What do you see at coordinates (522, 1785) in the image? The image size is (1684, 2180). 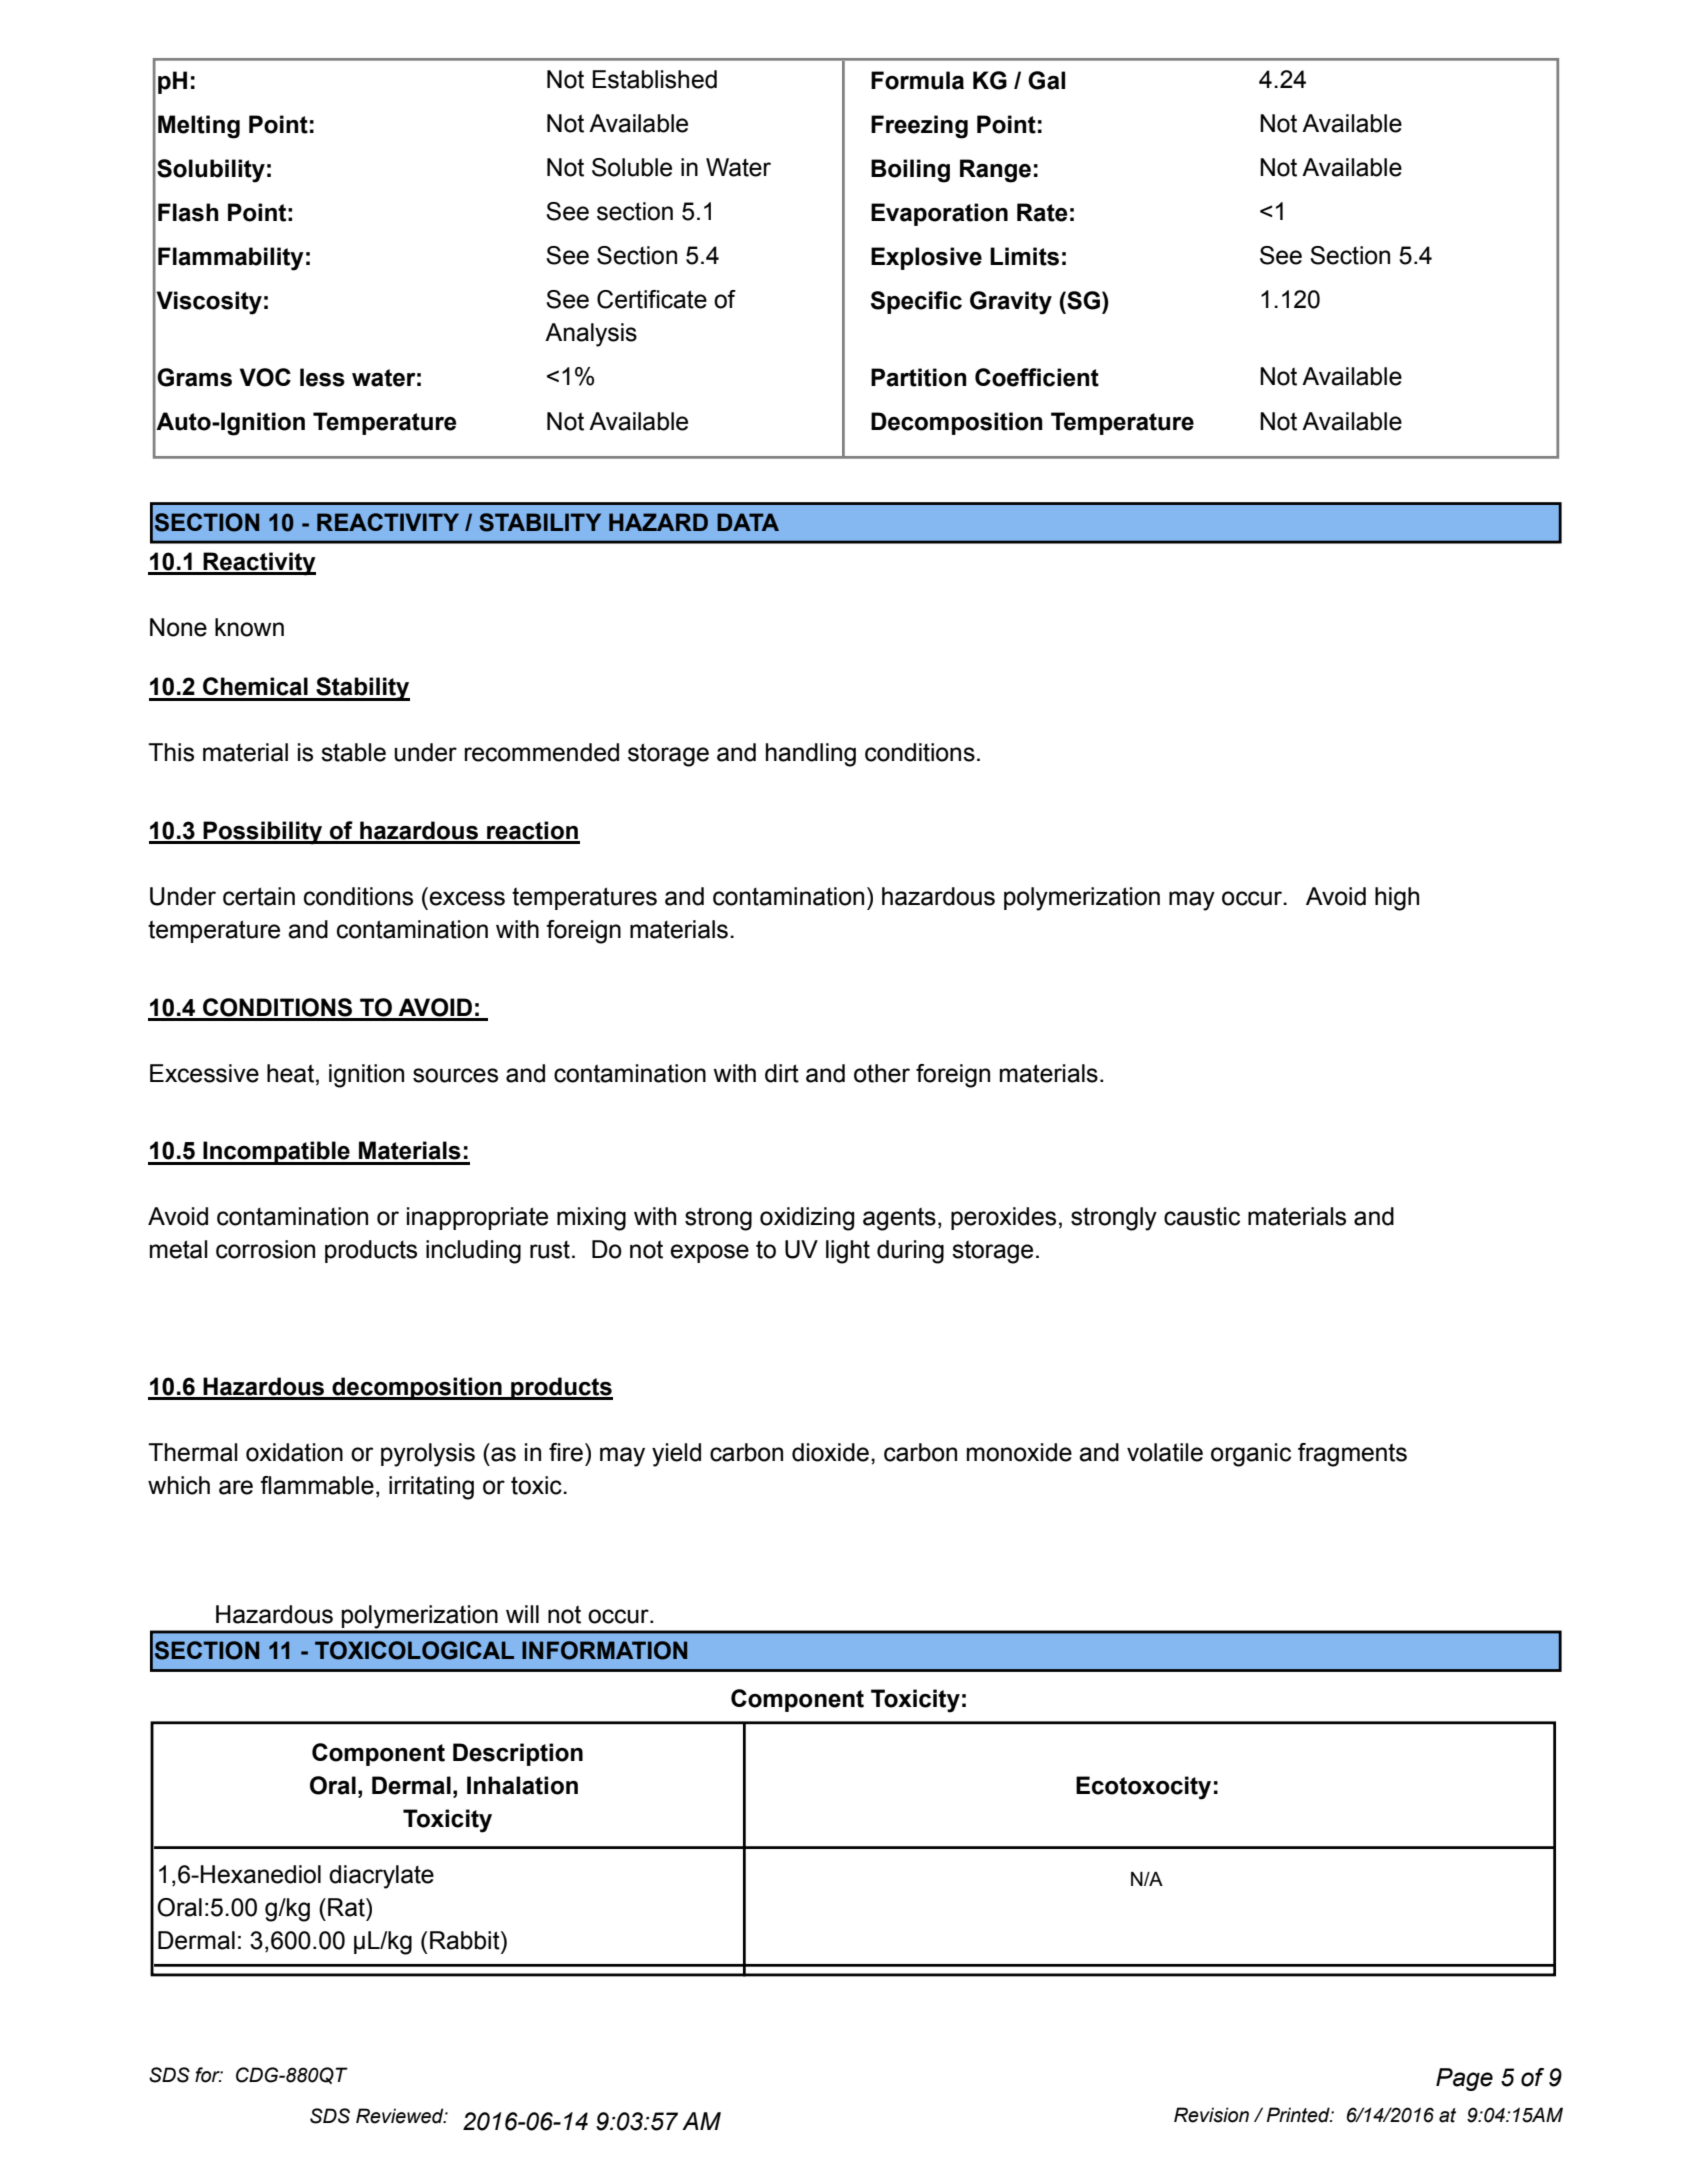 I see `Inhalation` at bounding box center [522, 1785].
